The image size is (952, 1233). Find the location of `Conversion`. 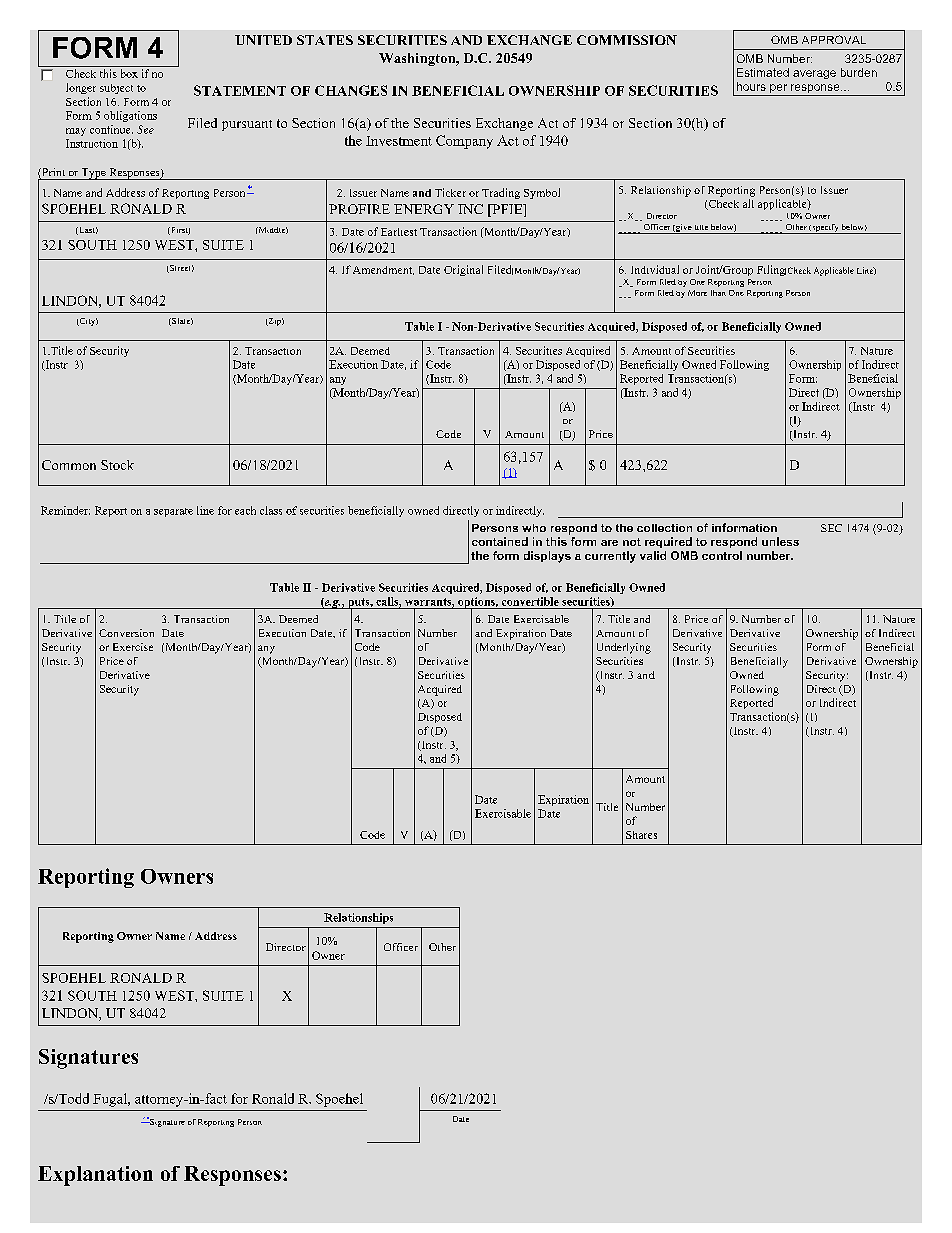

Conversion is located at coordinates (126, 633).
